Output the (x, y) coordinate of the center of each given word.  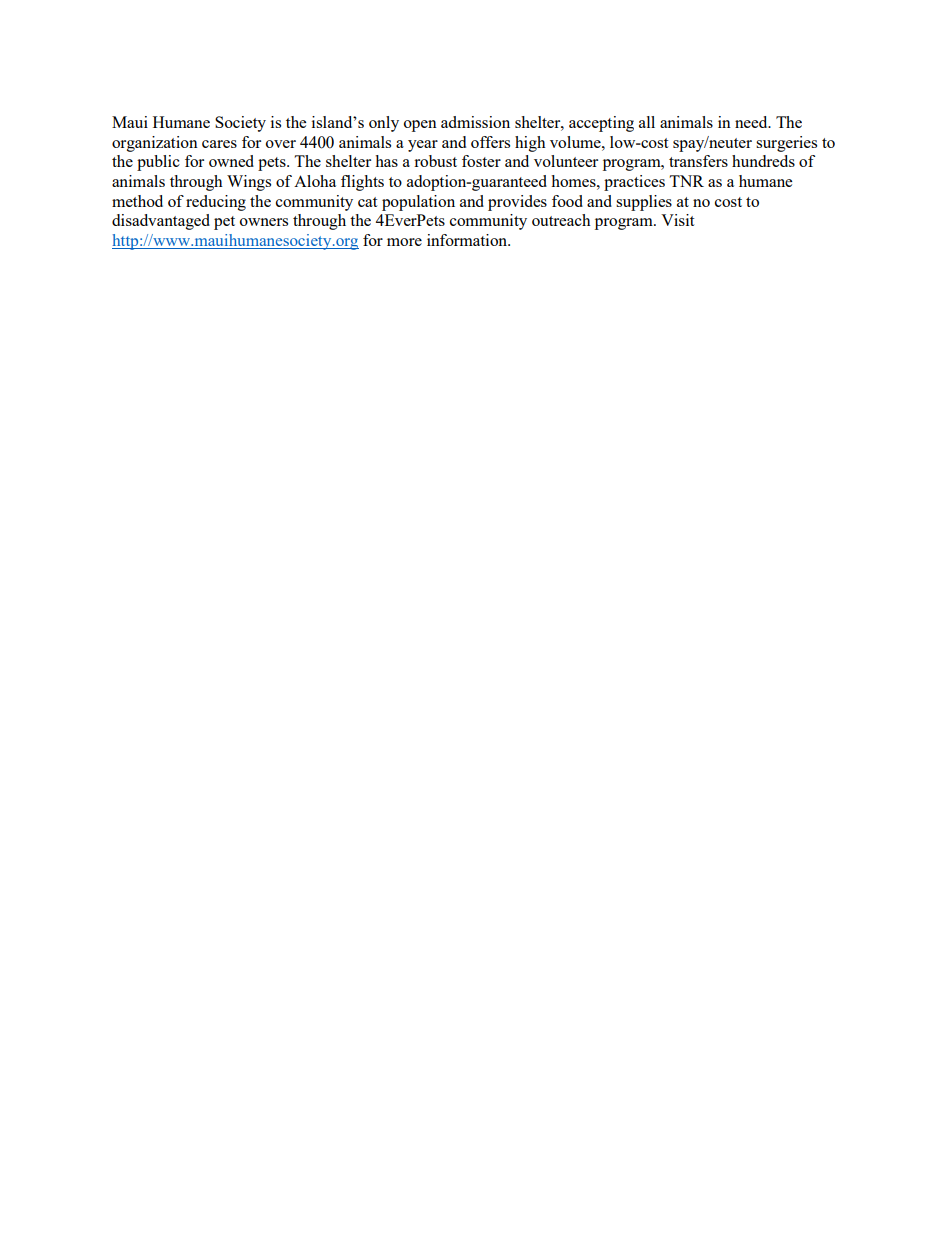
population (418, 203)
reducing (216, 203)
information (468, 240)
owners (264, 222)
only (384, 124)
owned (231, 161)
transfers (698, 161)
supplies (644, 203)
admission (475, 122)
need (752, 122)
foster (481, 161)
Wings (249, 183)
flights (362, 183)
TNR (686, 181)
